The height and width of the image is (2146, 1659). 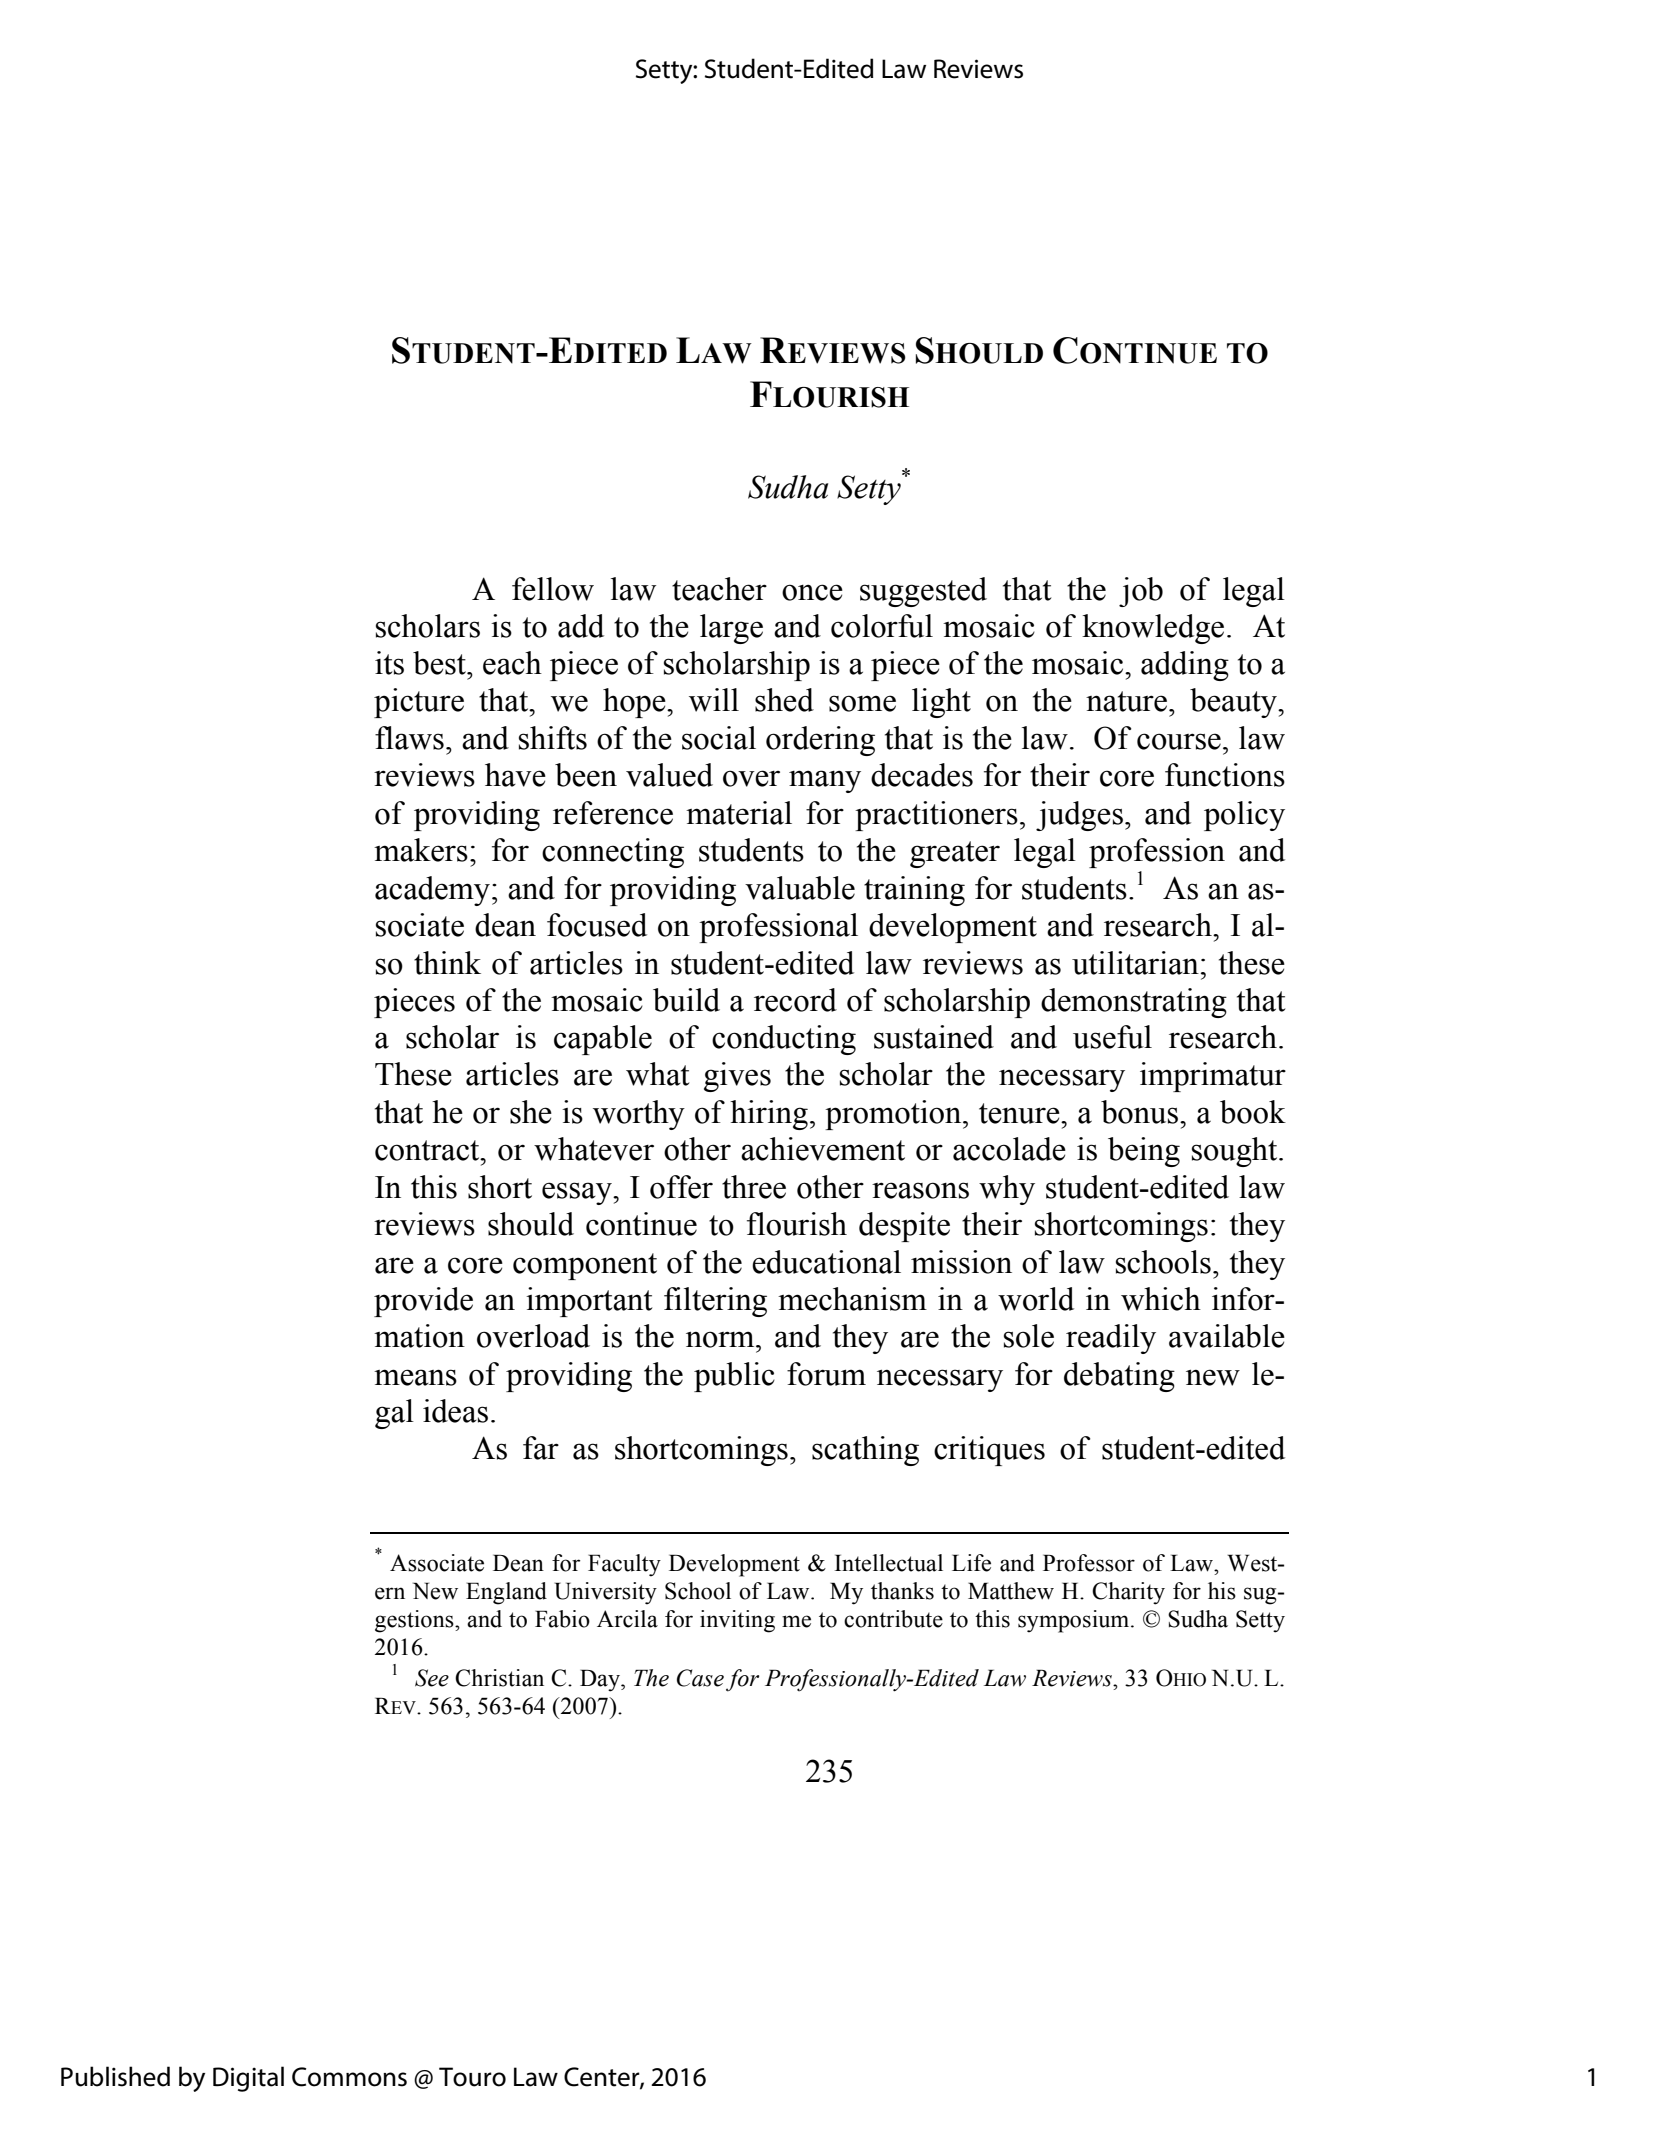 What do you see at coordinates (389, 663) in the image?
I see `its` at bounding box center [389, 663].
